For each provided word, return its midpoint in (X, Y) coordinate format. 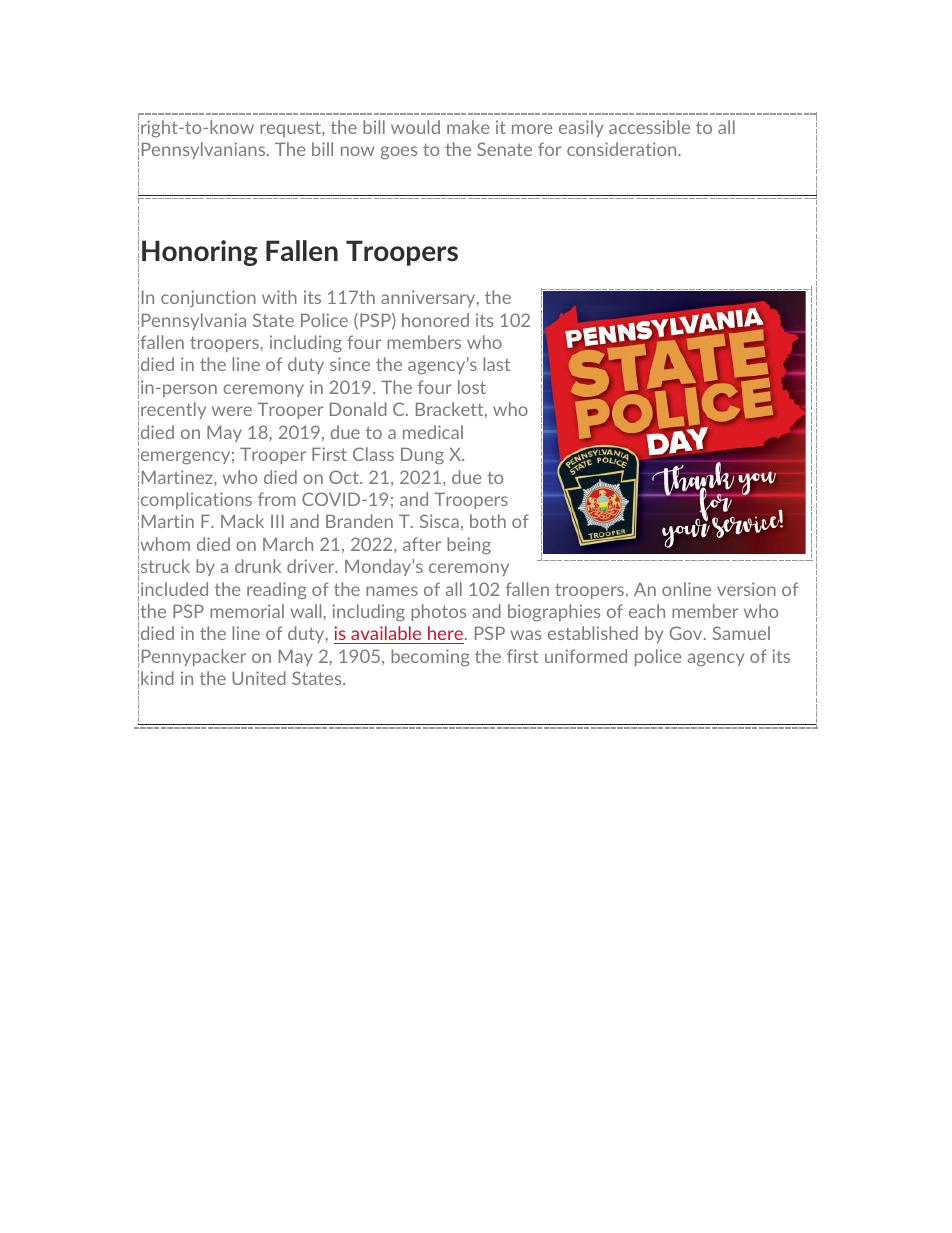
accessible (649, 127)
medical (433, 432)
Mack (242, 521)
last (496, 364)
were (232, 411)
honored (435, 320)
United (259, 678)
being (469, 546)
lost (472, 387)
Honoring (200, 253)
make (468, 127)
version (746, 589)
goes (399, 153)
